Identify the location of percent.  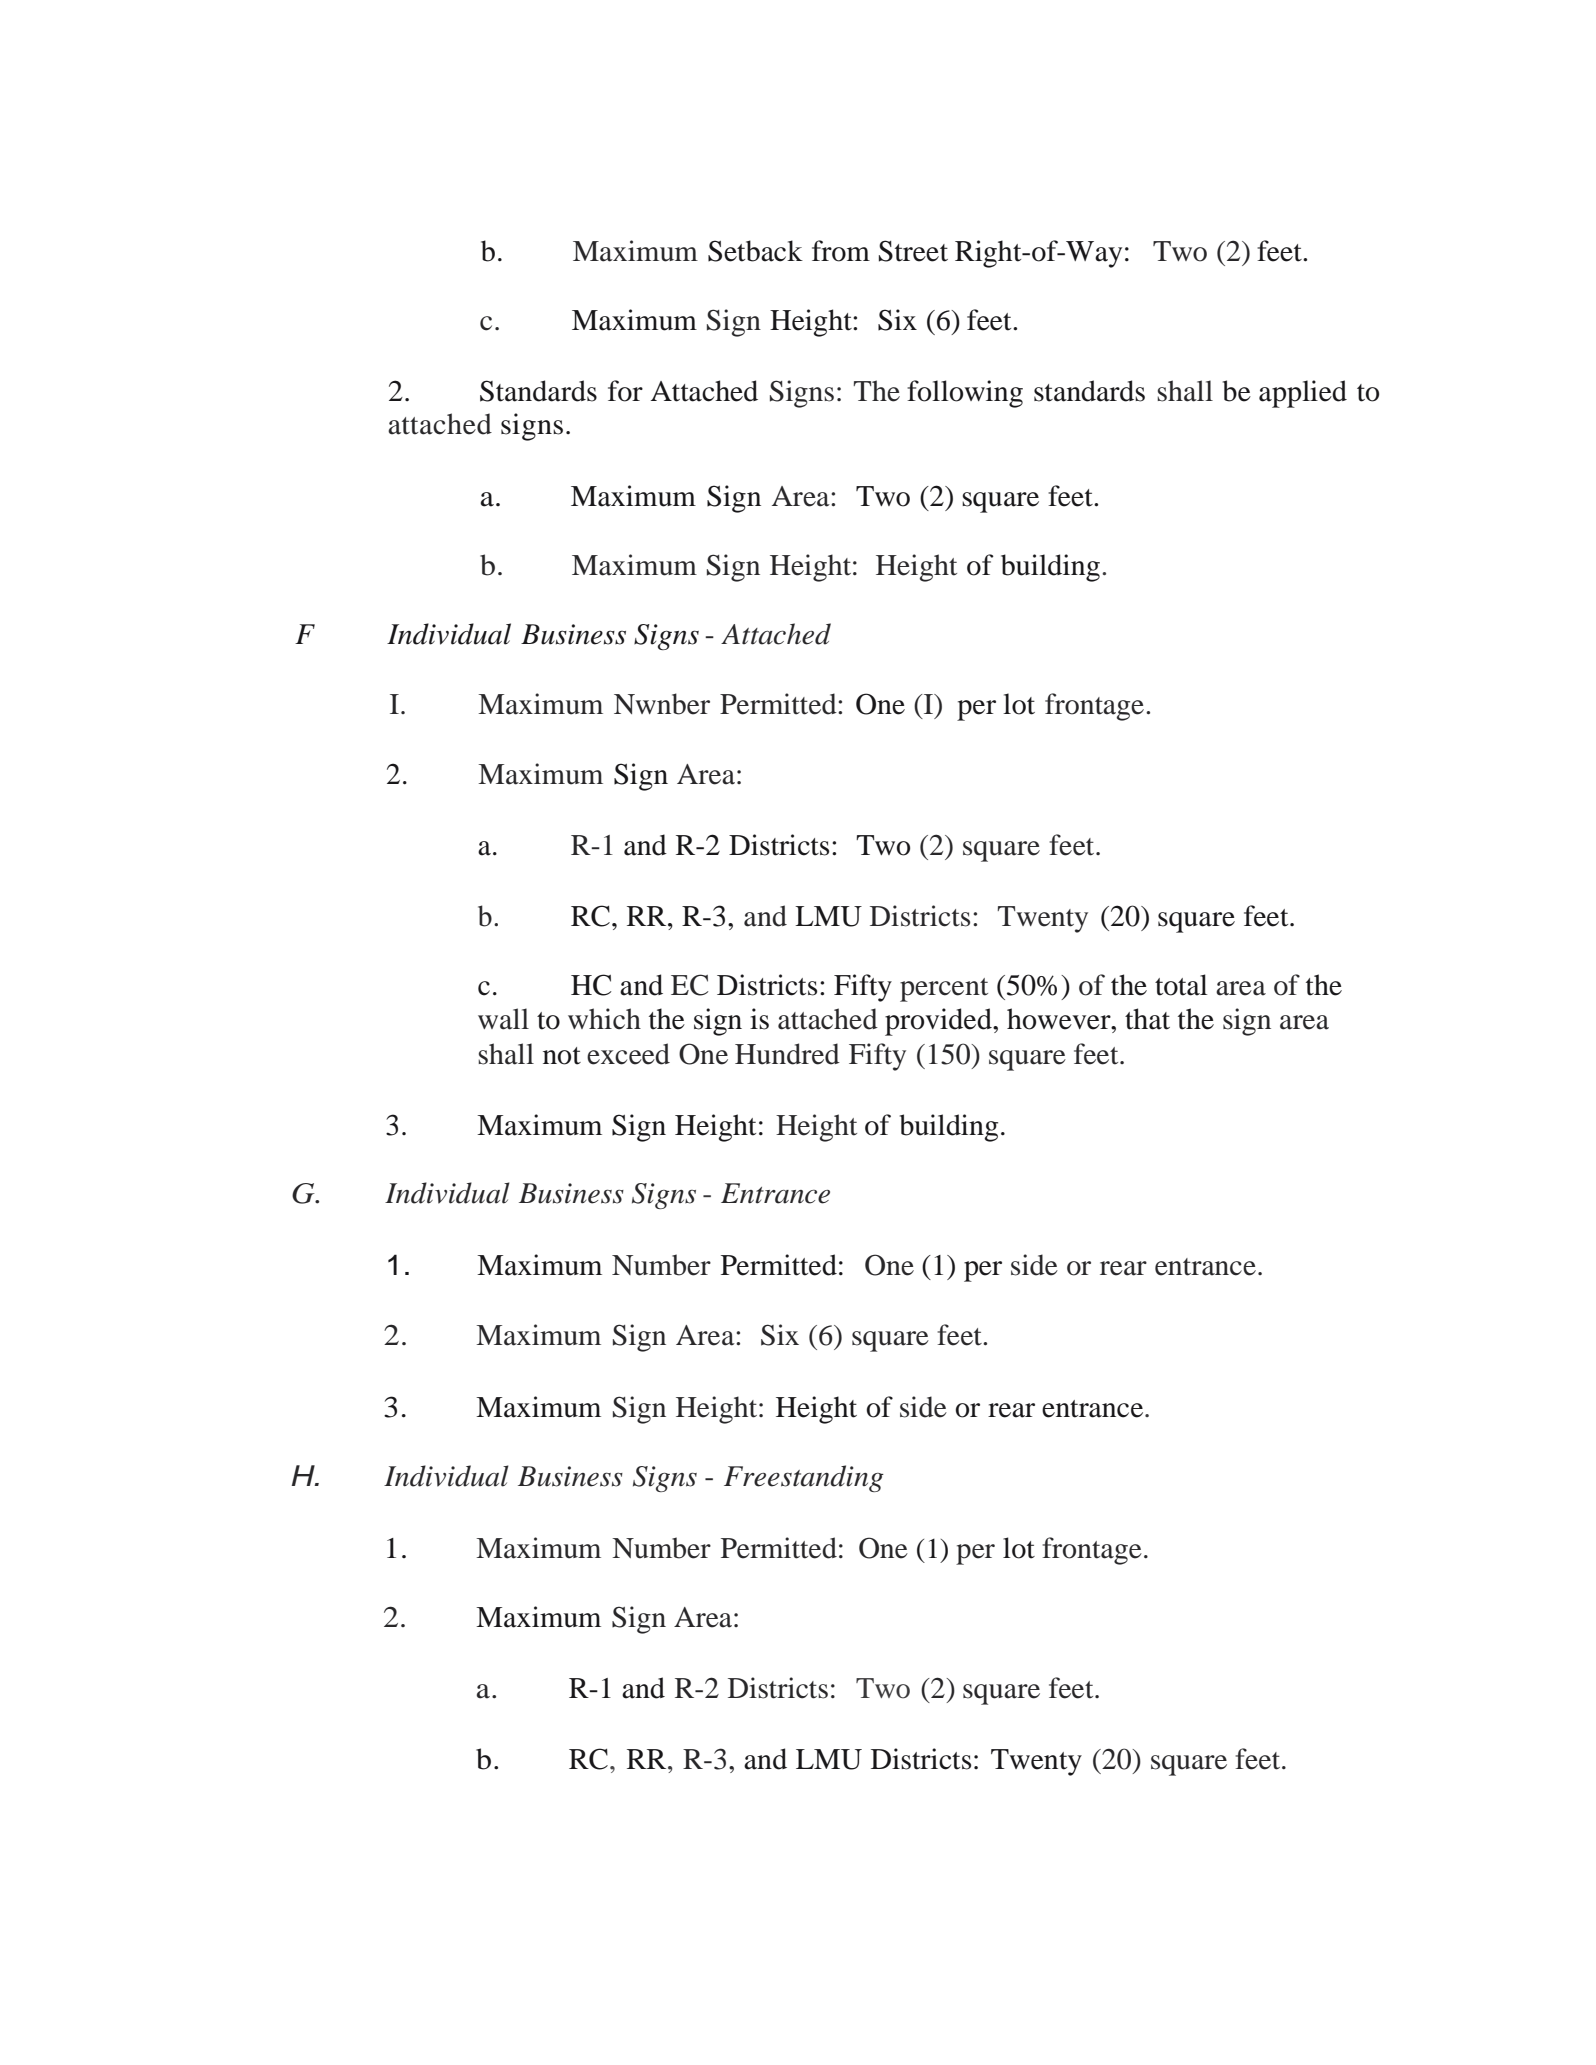
(944, 990).
